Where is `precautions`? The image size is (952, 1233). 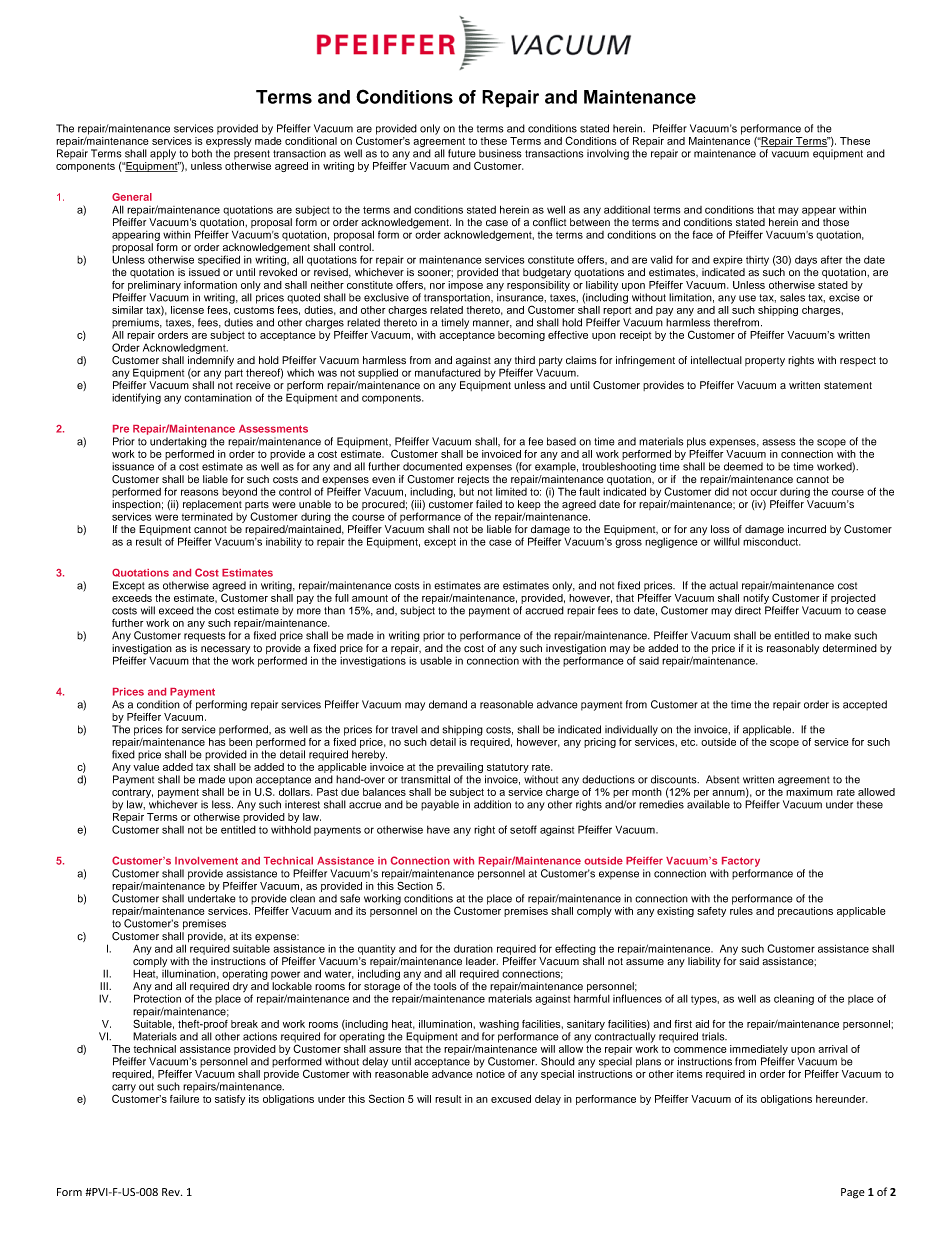
precautions is located at coordinates (805, 912).
